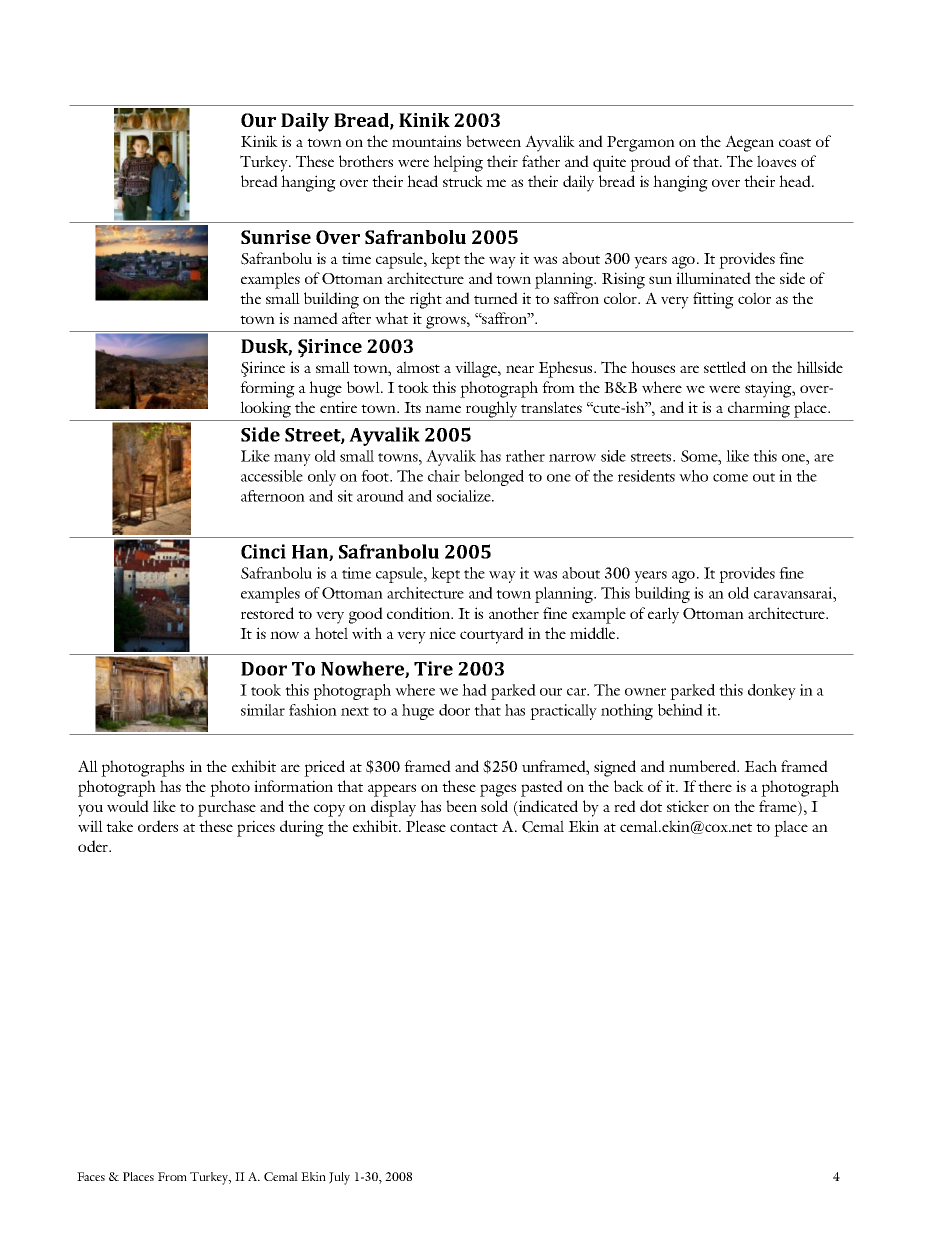 This image has width=952, height=1233. What do you see at coordinates (725, 367) in the image?
I see `settled` at bounding box center [725, 367].
